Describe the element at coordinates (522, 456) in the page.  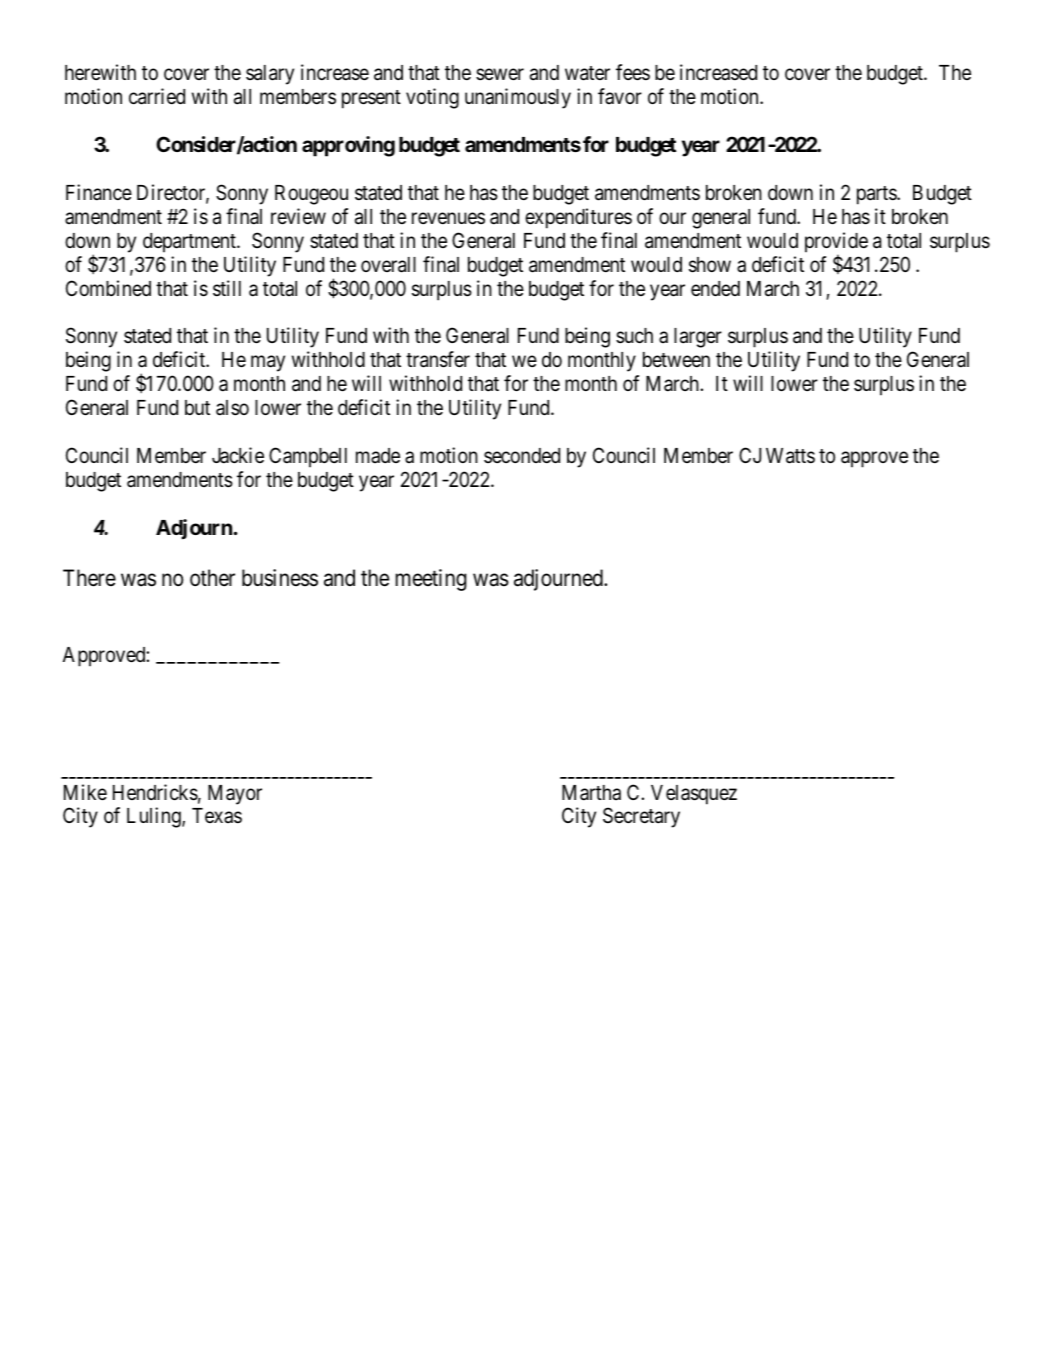
I see `seconded` at that location.
